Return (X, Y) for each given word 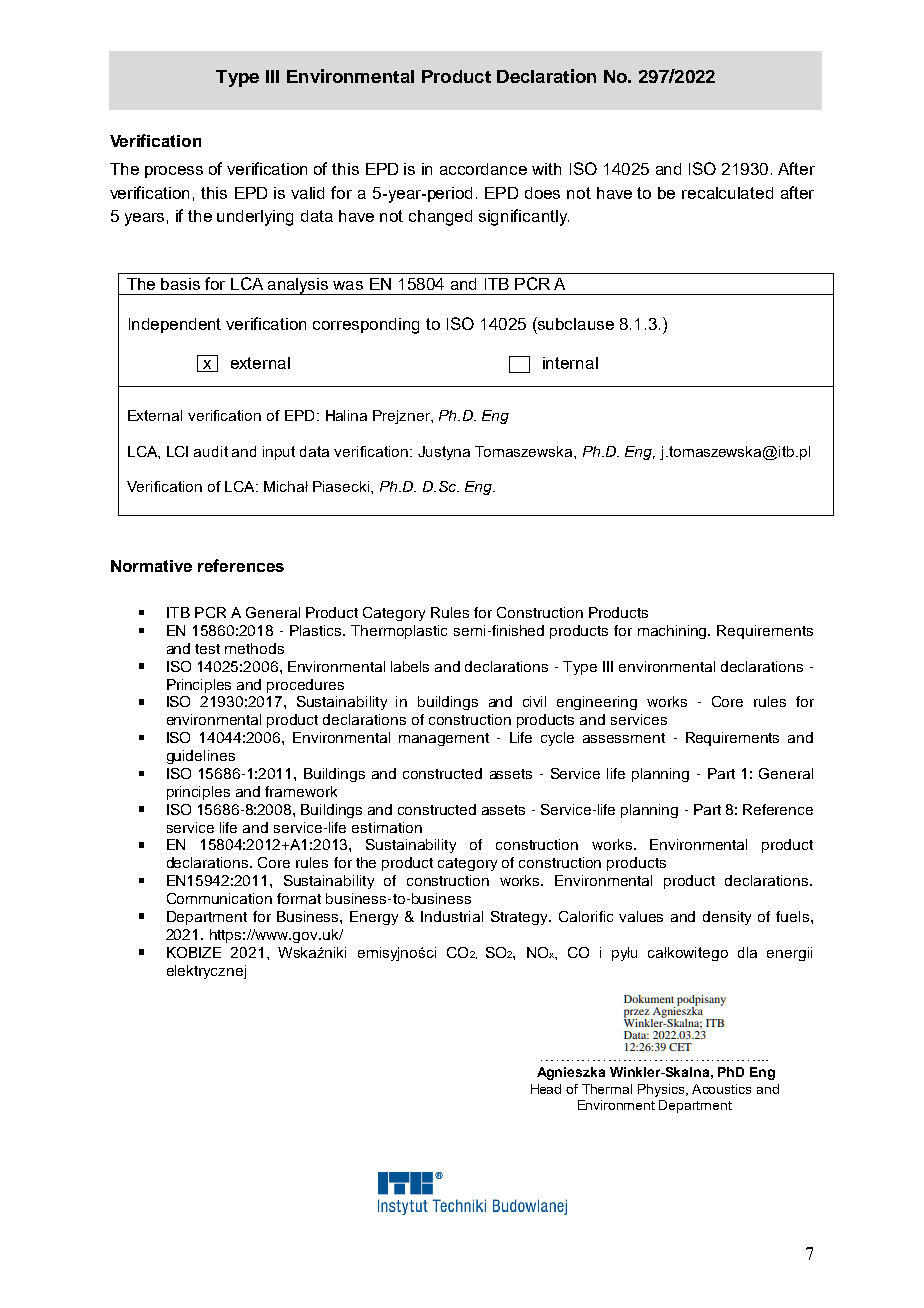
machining (674, 632)
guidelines (201, 757)
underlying (255, 218)
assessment (624, 738)
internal (570, 363)
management (444, 739)
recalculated (727, 193)
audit (211, 451)
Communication (219, 898)
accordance (483, 169)
